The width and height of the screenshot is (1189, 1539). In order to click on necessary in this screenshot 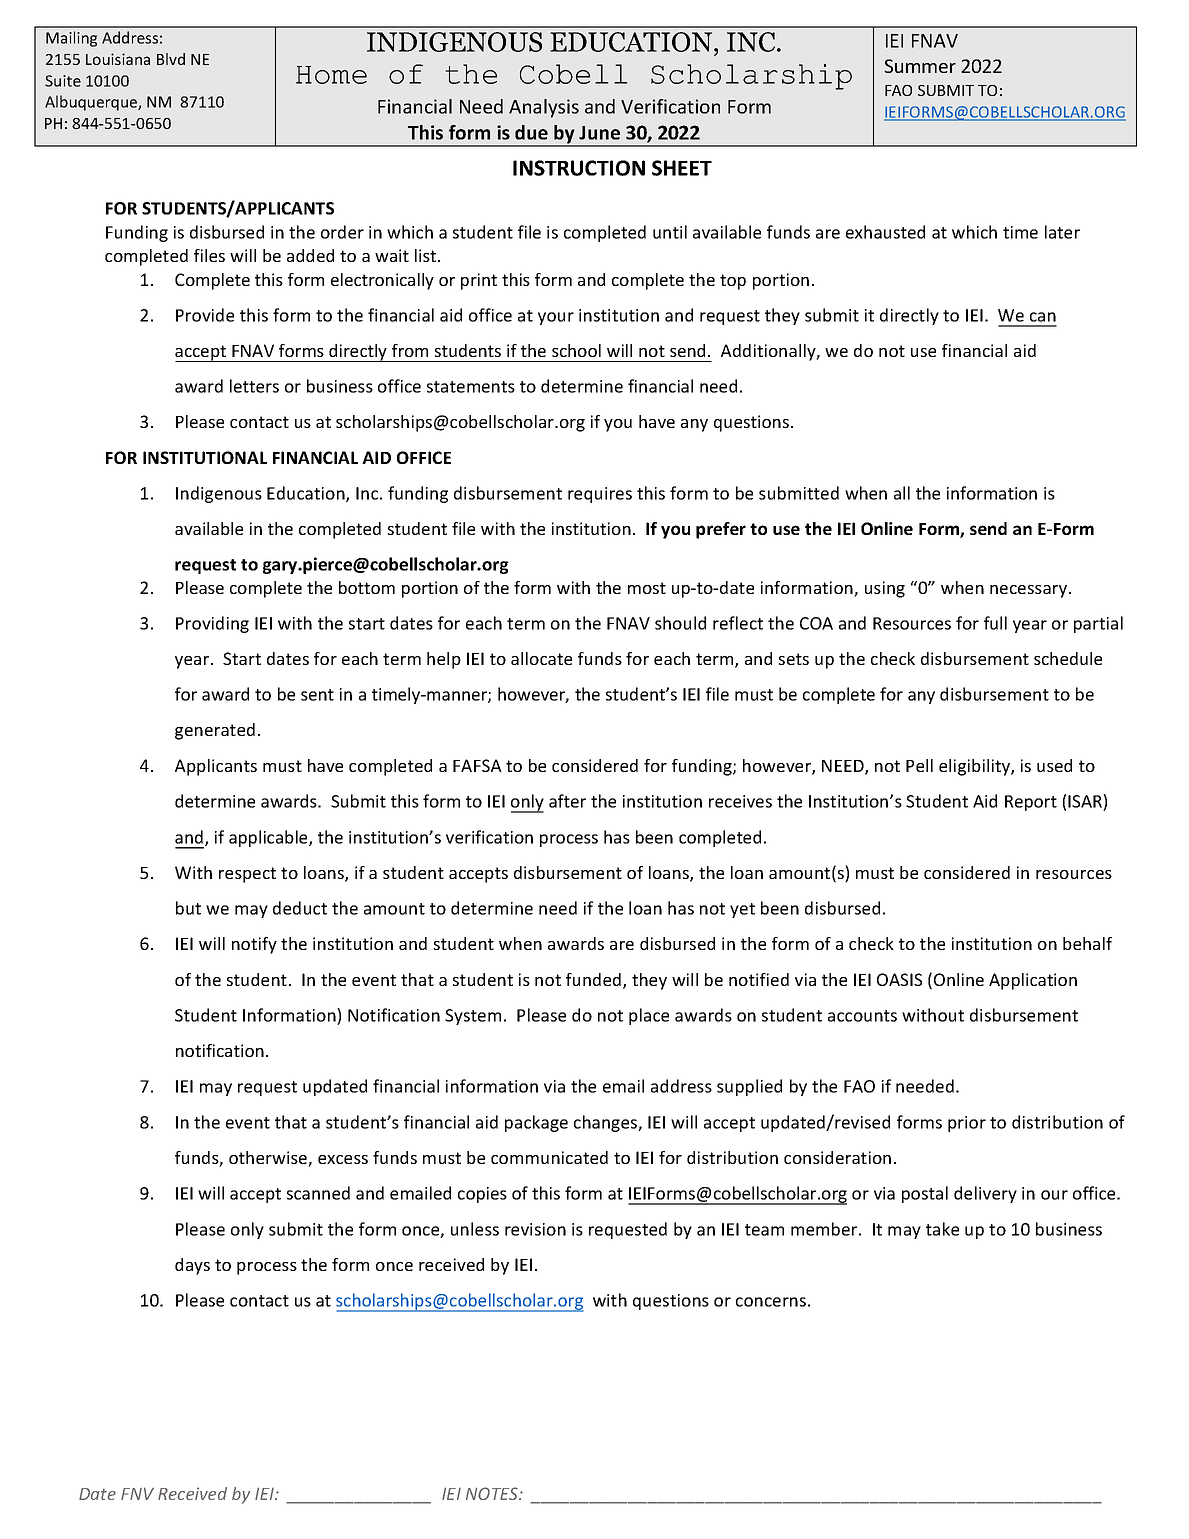, I will do `click(1030, 591)`.
